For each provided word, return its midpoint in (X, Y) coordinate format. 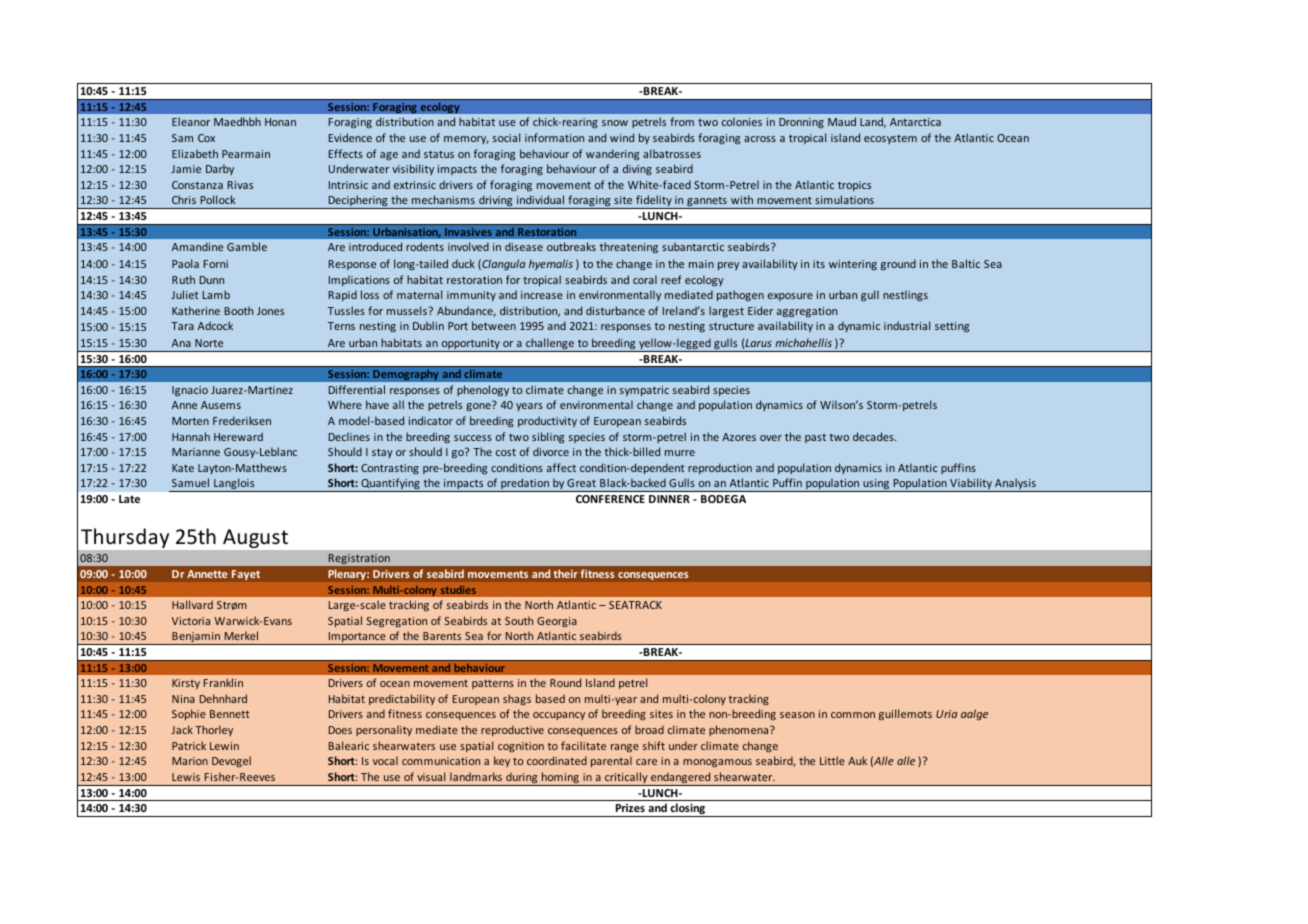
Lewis (186, 777)
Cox (206, 138)
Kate (183, 468)
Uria (946, 714)
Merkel (241, 635)
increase (542, 295)
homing (560, 779)
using (876, 485)
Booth (239, 310)
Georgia (557, 622)
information (554, 137)
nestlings (905, 295)
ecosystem (890, 139)
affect (561, 467)
